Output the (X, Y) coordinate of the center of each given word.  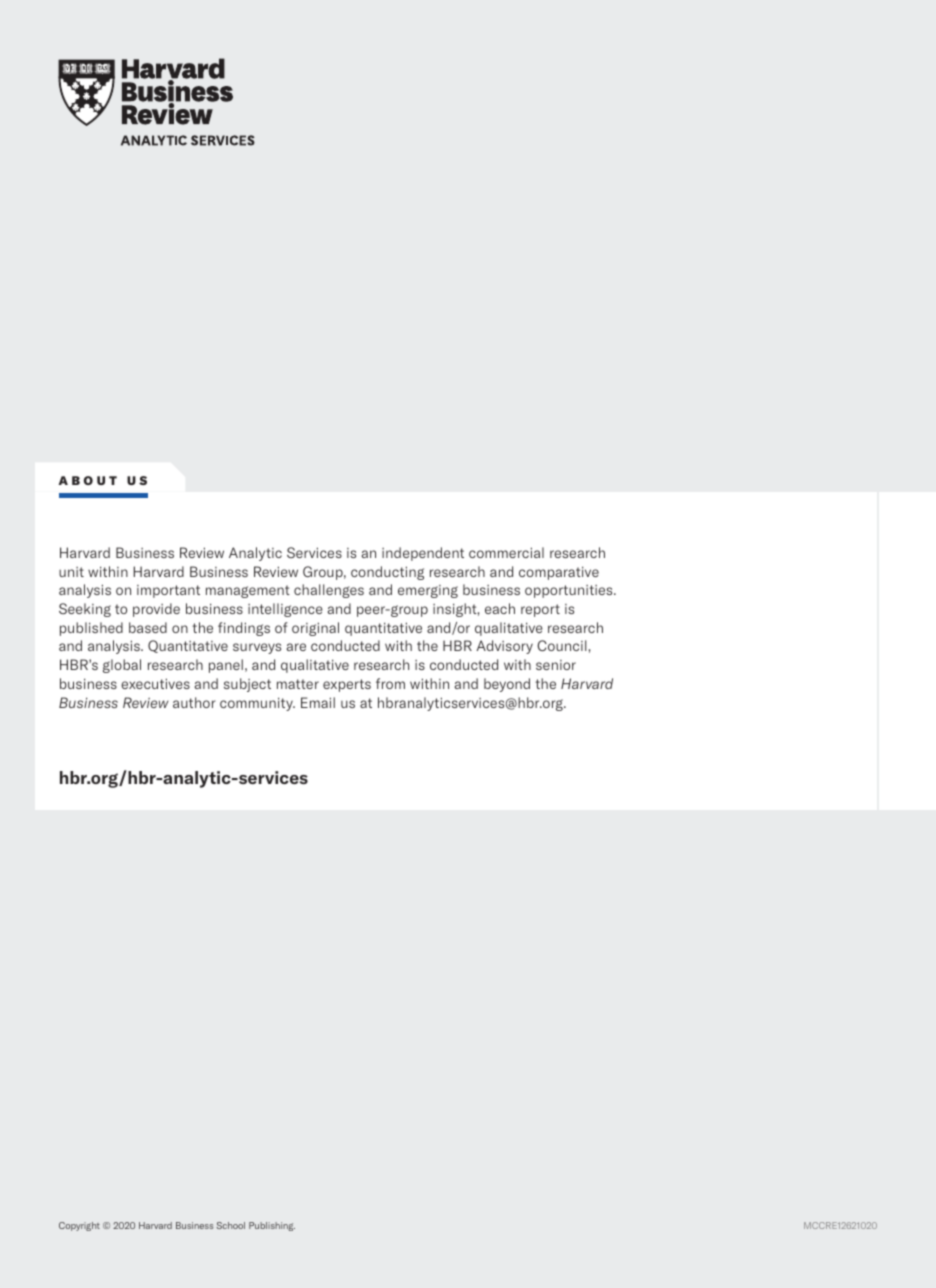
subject (247, 685)
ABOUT (88, 480)
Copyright (79, 1226)
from (390, 683)
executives (155, 683)
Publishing (272, 1226)
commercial (506, 552)
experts (347, 685)
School (231, 1225)
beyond (507, 685)
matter (298, 684)
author (194, 702)
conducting (387, 573)
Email (318, 702)
